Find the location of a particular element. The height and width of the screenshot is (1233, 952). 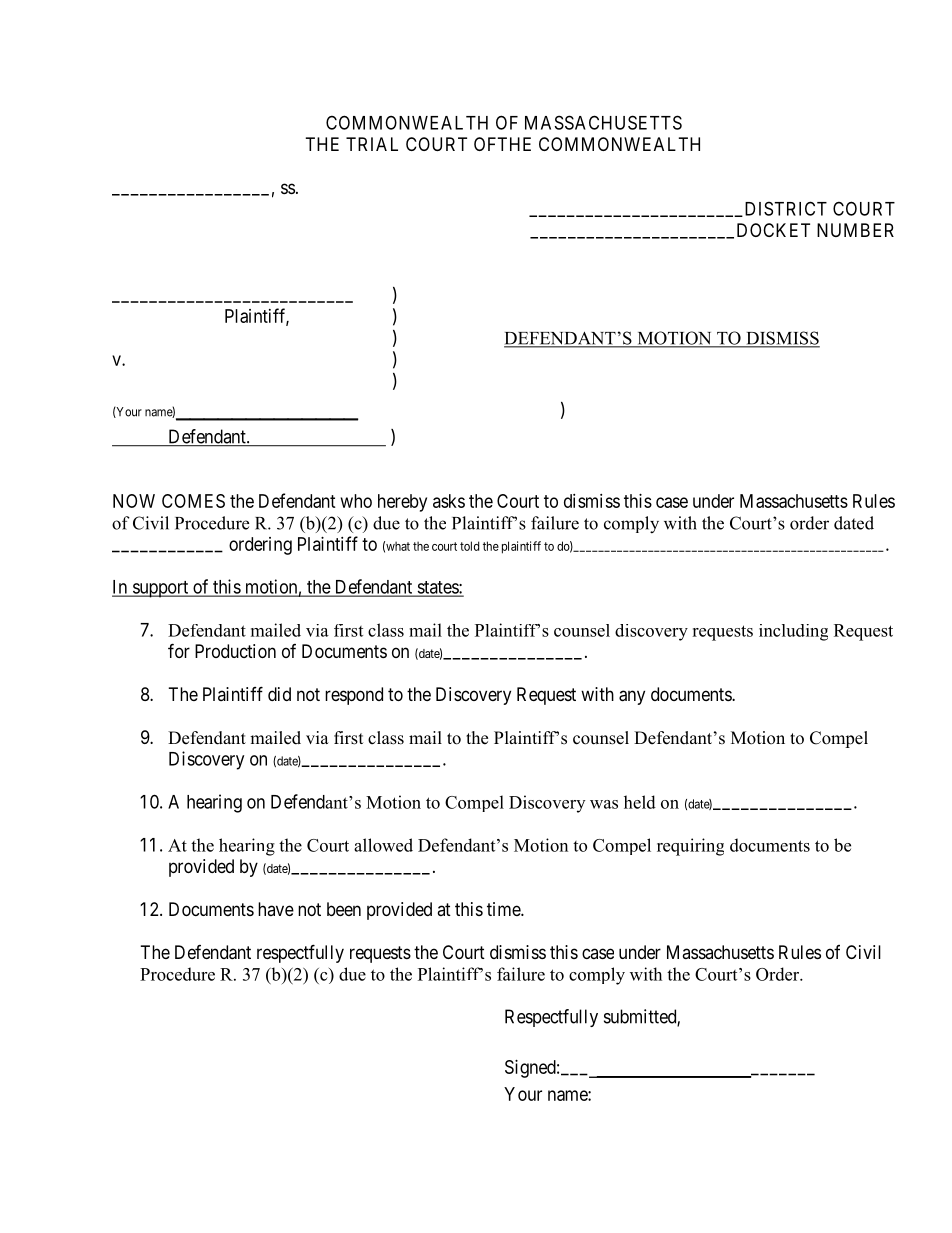

asks is located at coordinates (449, 501).
